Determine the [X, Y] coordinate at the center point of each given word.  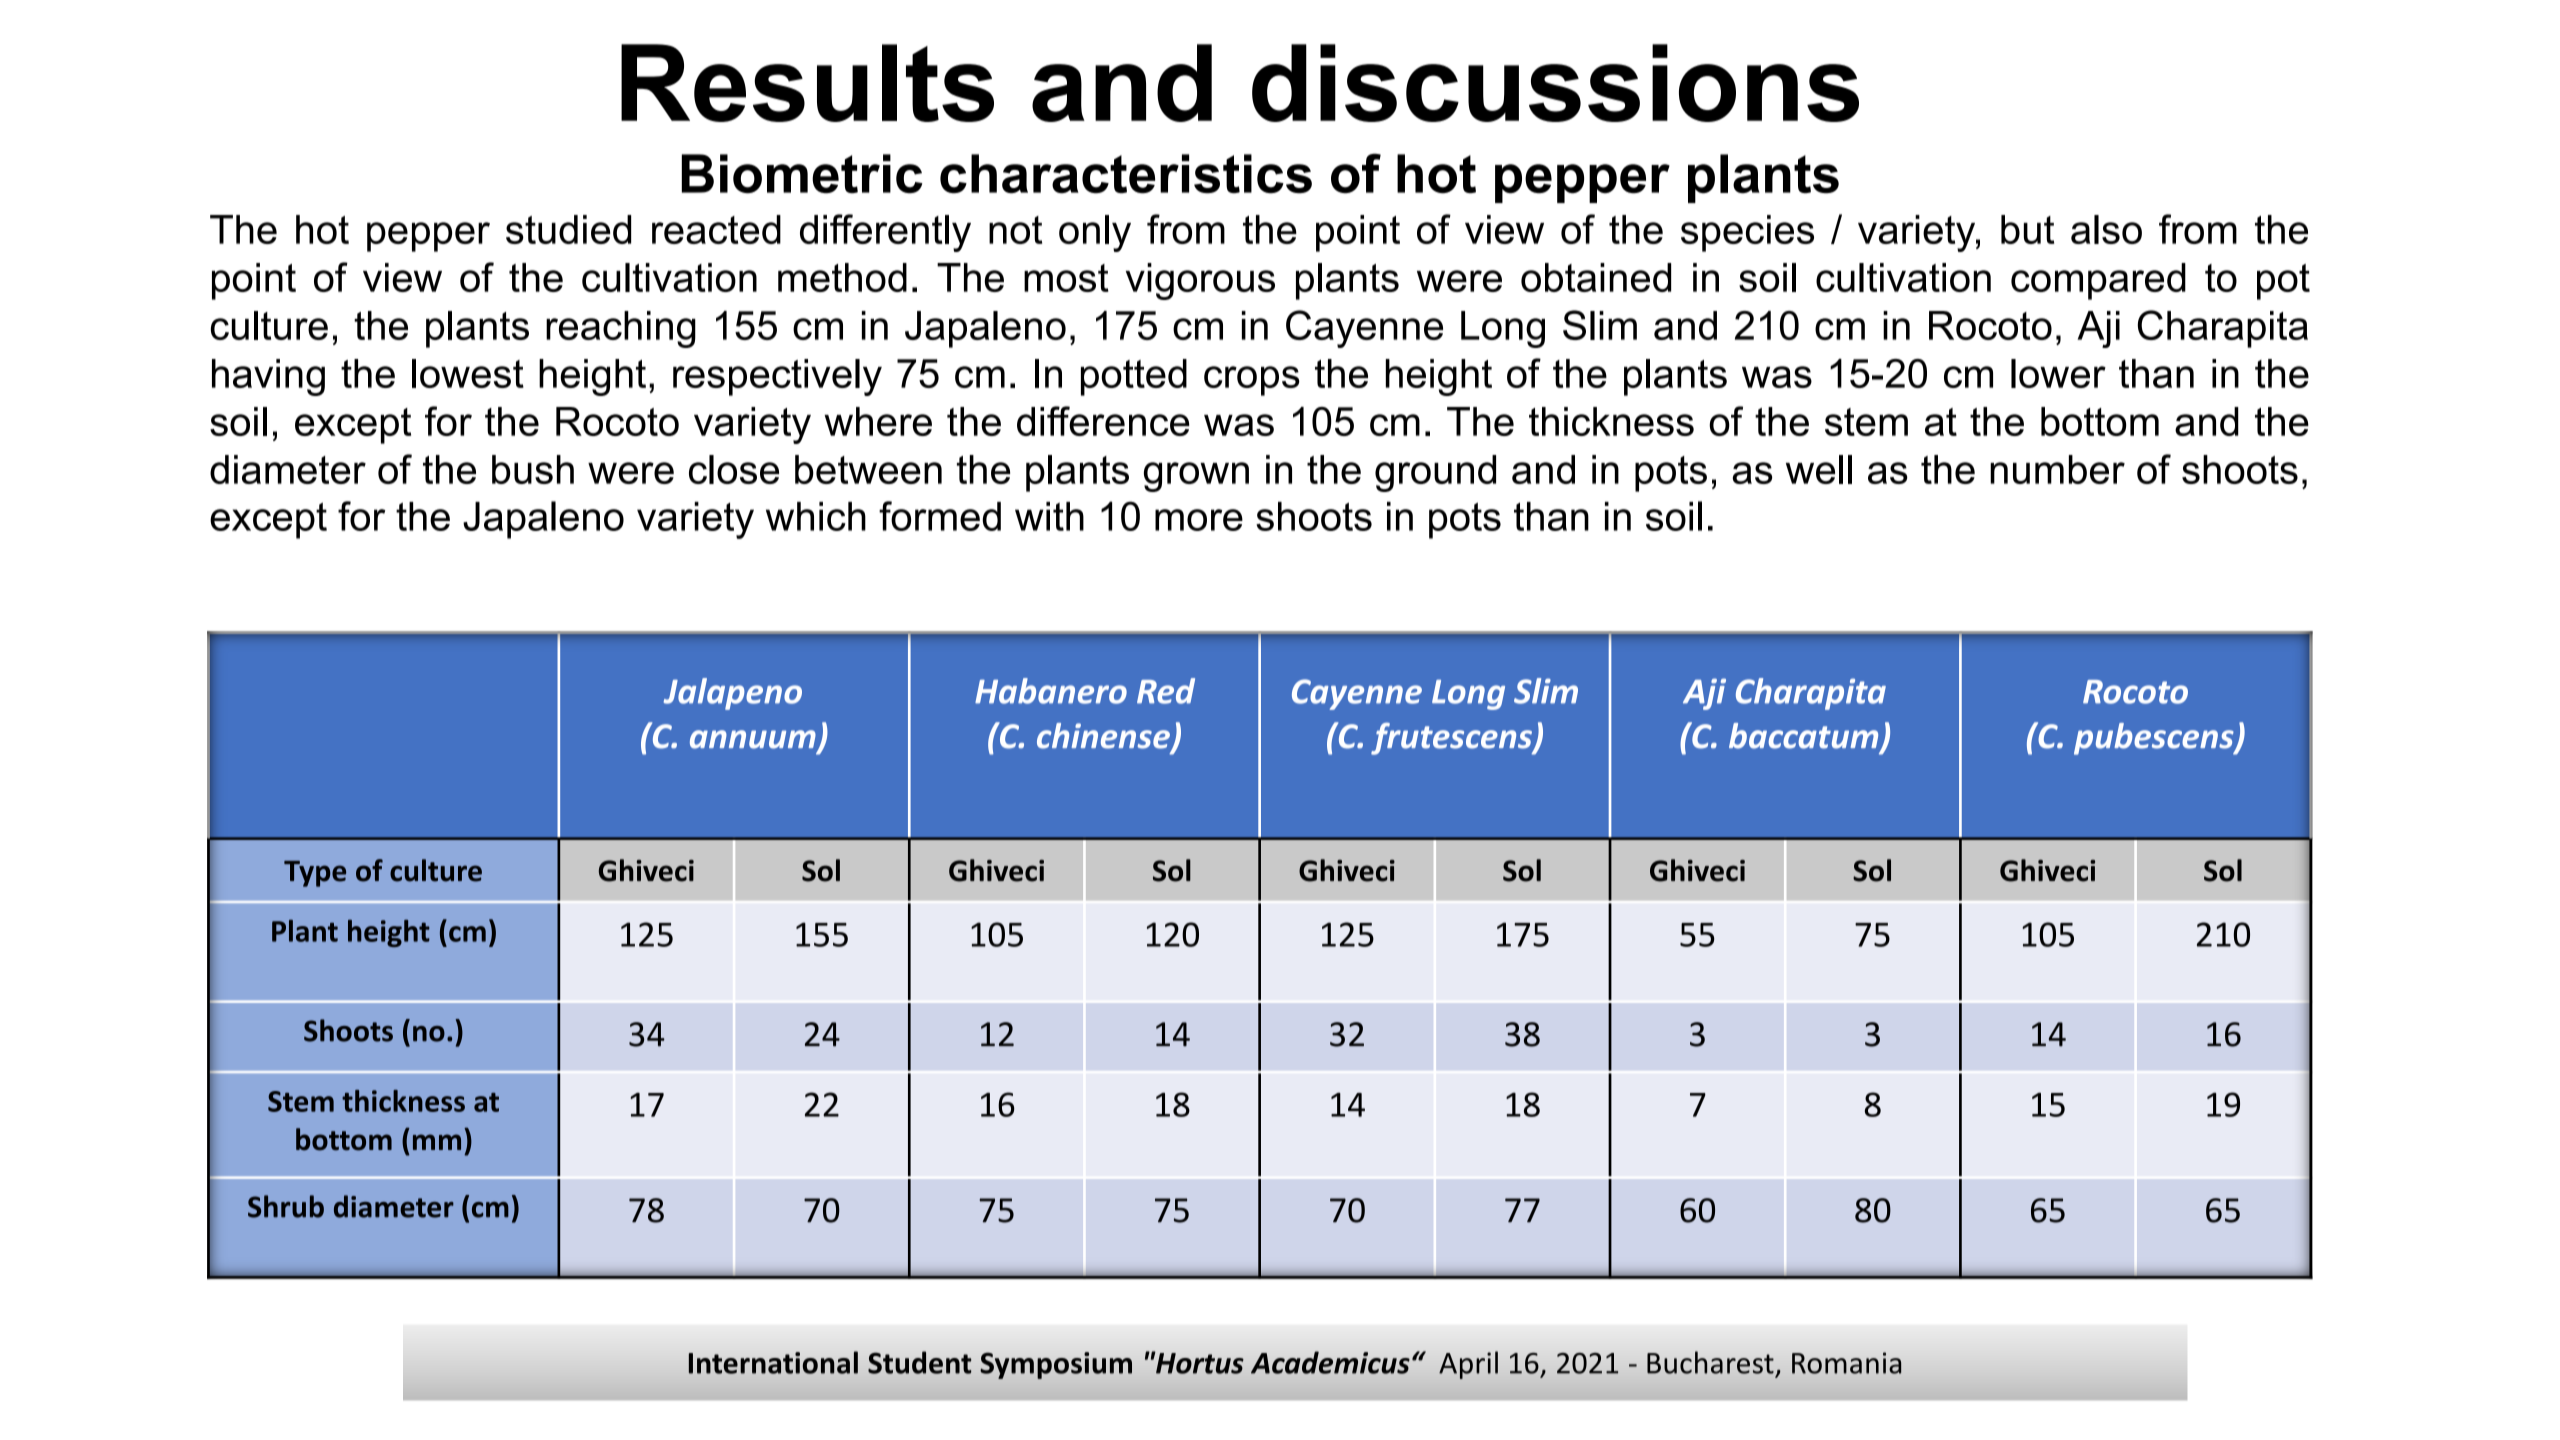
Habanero [1051, 691]
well [1819, 469]
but [2027, 229]
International [773, 1362]
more [1199, 520]
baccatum [1805, 737]
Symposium [1056, 1365]
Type [315, 874]
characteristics [1126, 174]
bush [533, 469]
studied [568, 229]
